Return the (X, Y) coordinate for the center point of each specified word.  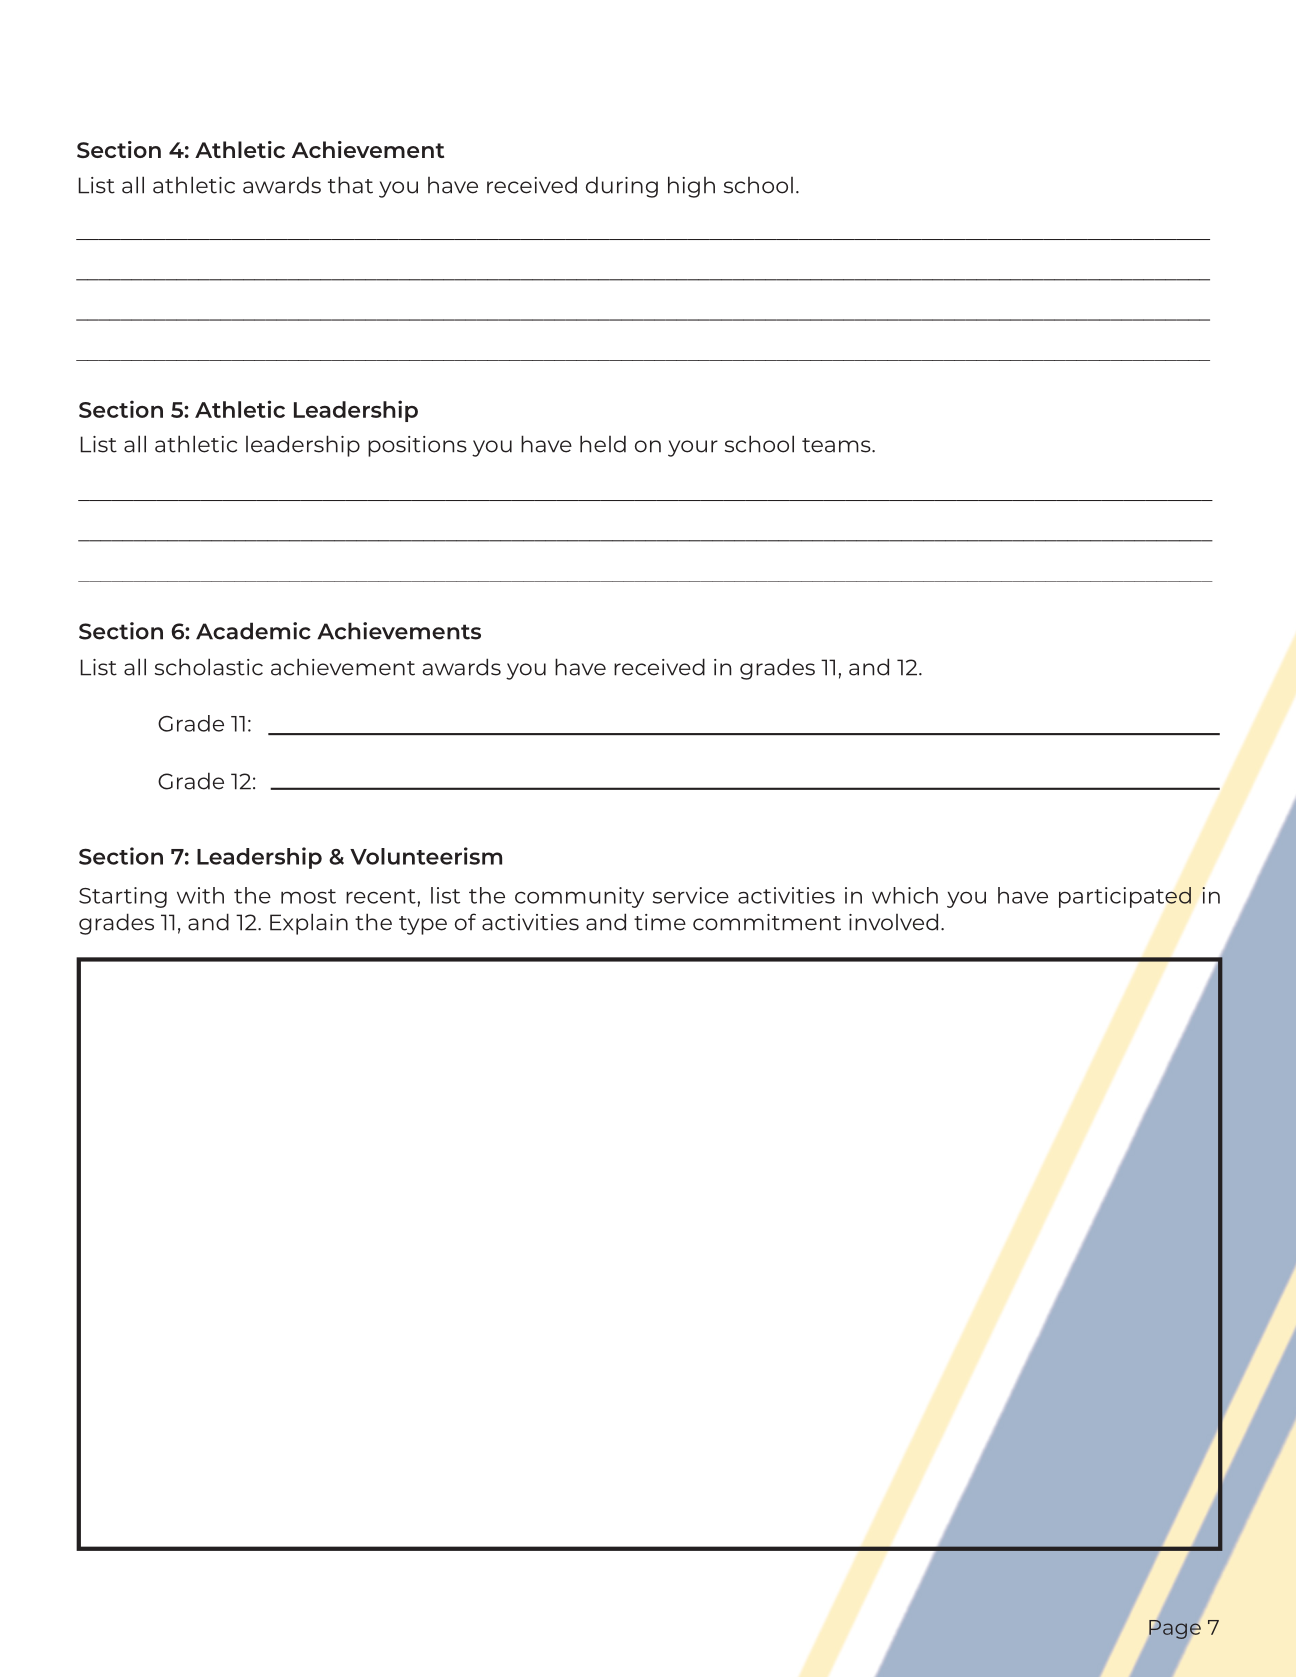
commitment (767, 922)
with (200, 895)
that (350, 185)
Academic (253, 631)
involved (893, 922)
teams (837, 445)
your (693, 448)
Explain (309, 924)
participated (1125, 897)
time (660, 922)
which (905, 895)
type (423, 925)
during (622, 187)
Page (1175, 1629)
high (691, 187)
